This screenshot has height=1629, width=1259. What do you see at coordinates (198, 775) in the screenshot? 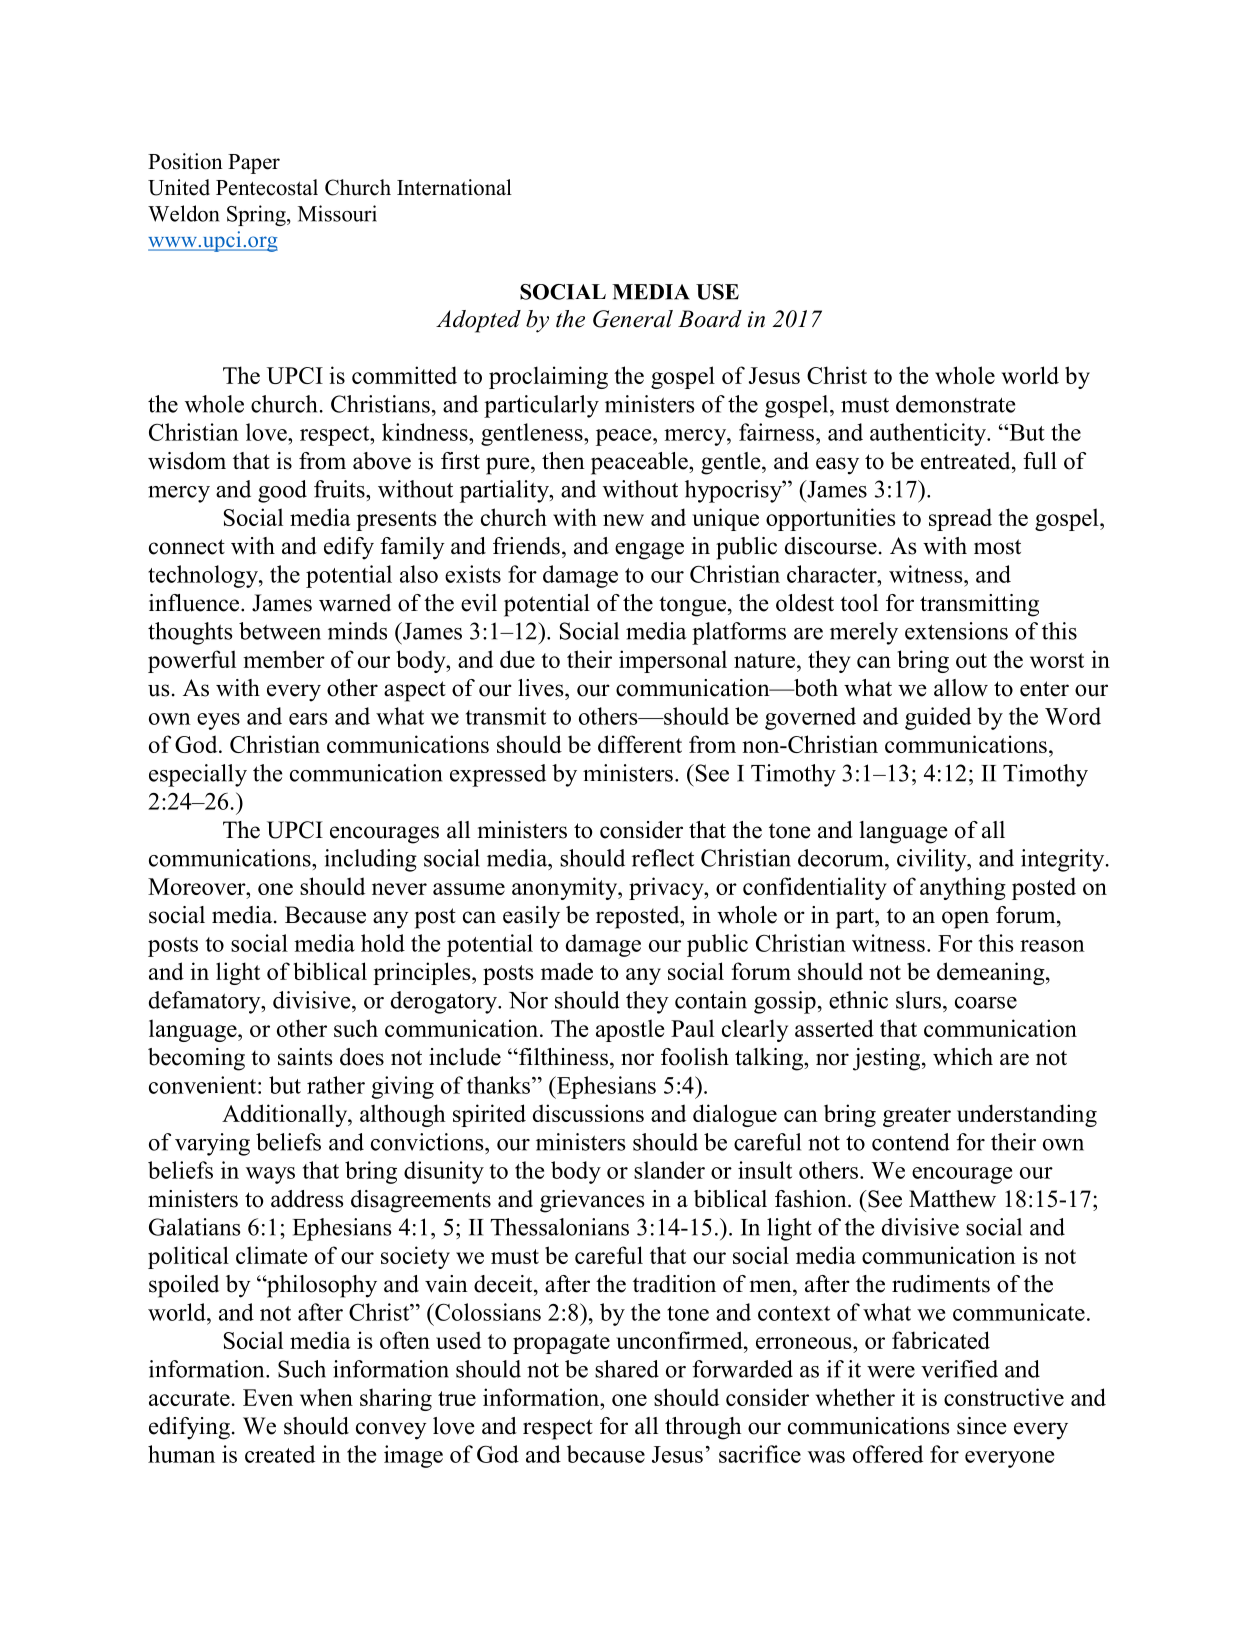
I see `especially` at bounding box center [198, 775].
